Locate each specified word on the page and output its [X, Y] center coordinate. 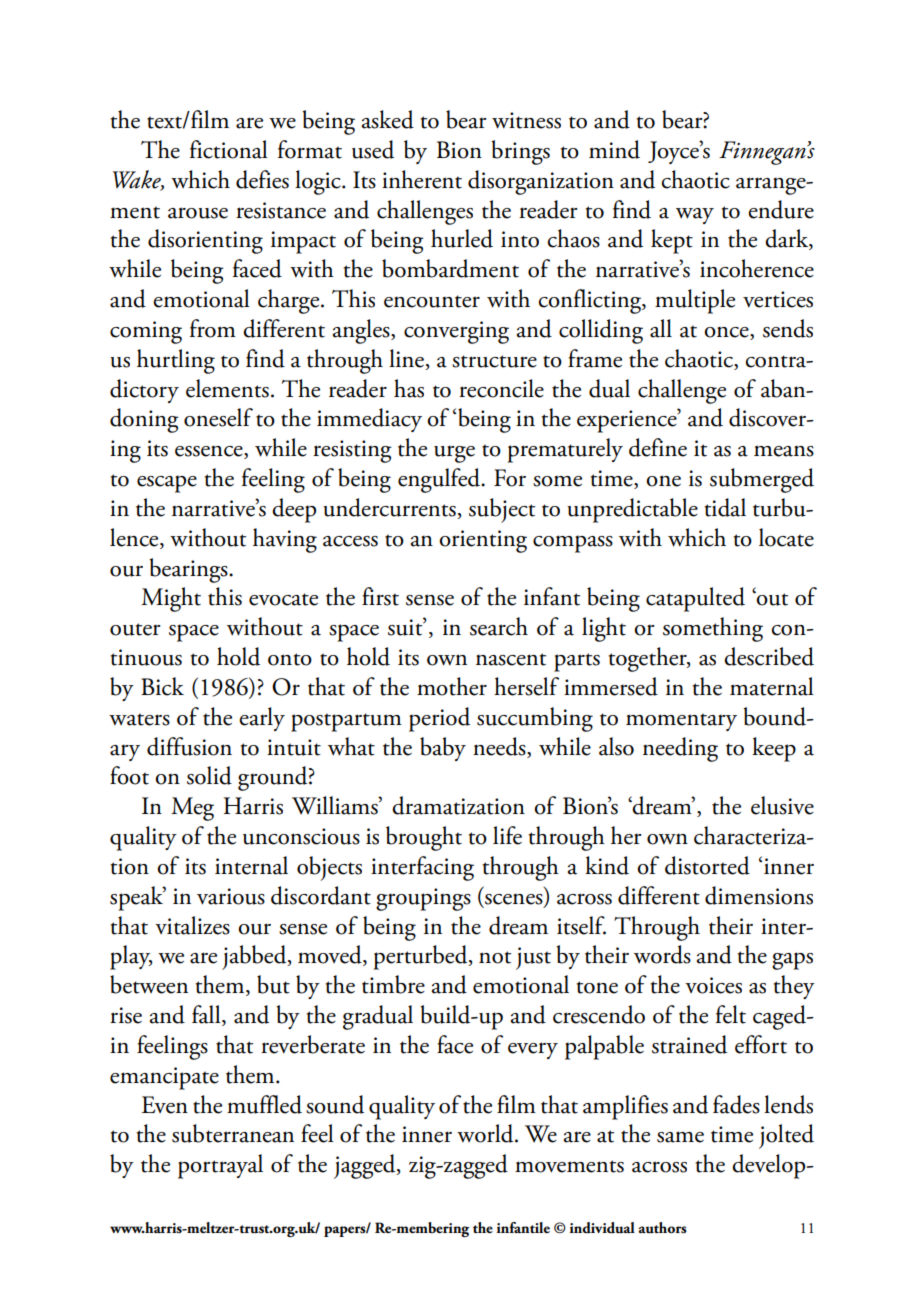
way [695, 216]
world [486, 1133]
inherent [422, 179]
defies [262, 179]
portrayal [220, 1166]
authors [662, 1228]
